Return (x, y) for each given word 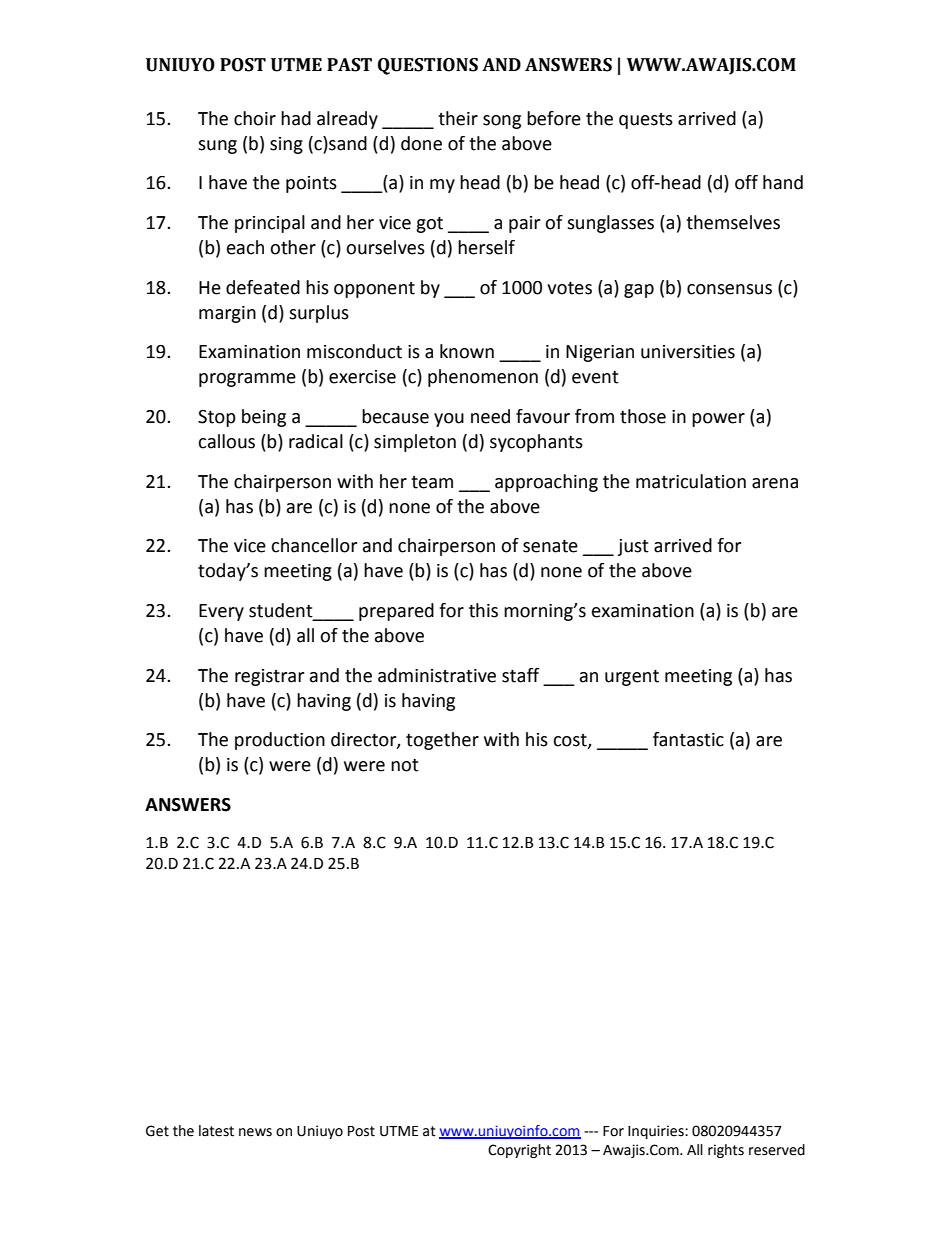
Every (221, 612)
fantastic (688, 739)
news (255, 1132)
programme (247, 380)
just (633, 547)
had (296, 118)
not (405, 765)
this (483, 610)
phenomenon (483, 378)
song (502, 122)
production (280, 741)
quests (646, 121)
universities (688, 352)
